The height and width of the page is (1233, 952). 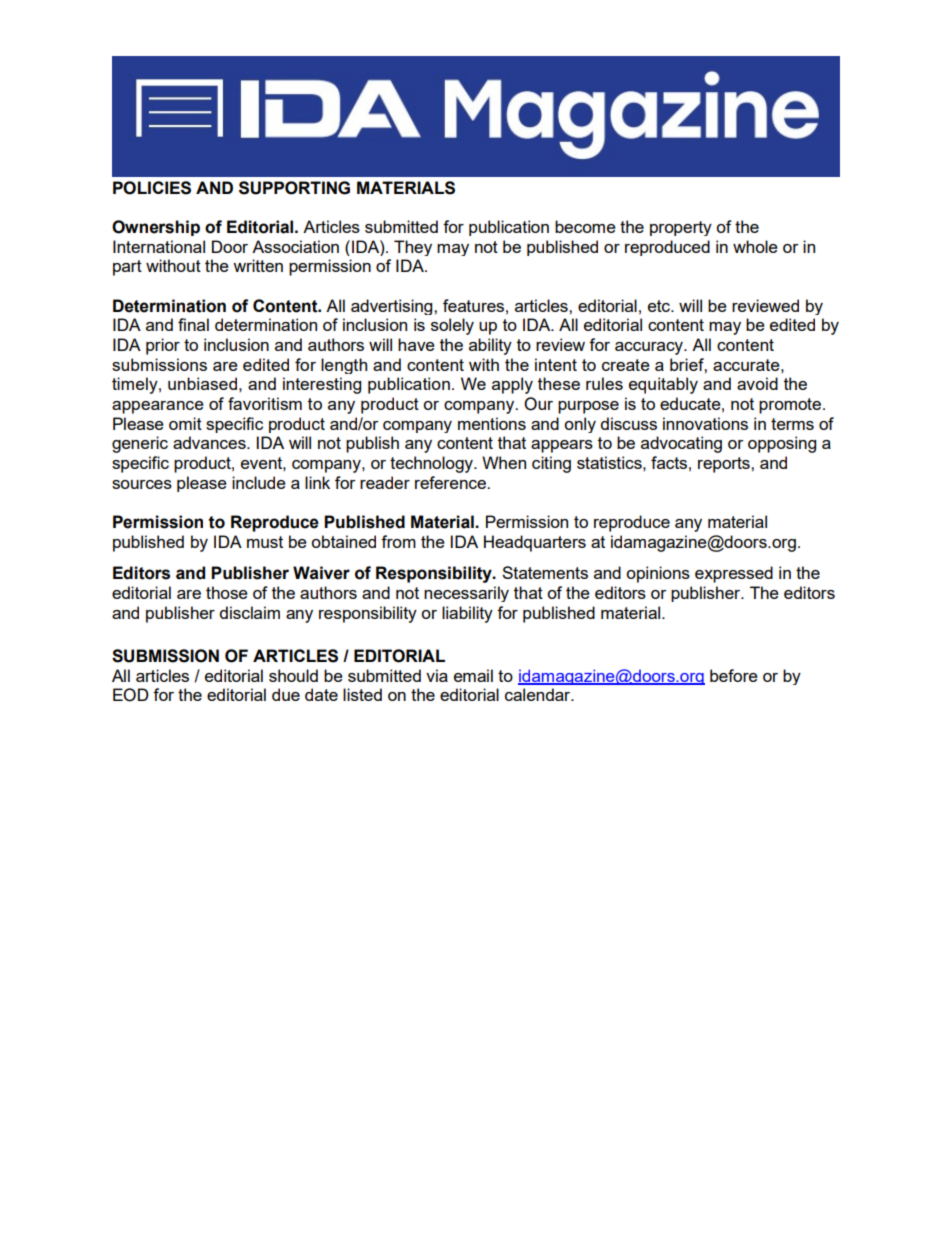 What do you see at coordinates (681, 228) in the page?
I see `property` at bounding box center [681, 228].
